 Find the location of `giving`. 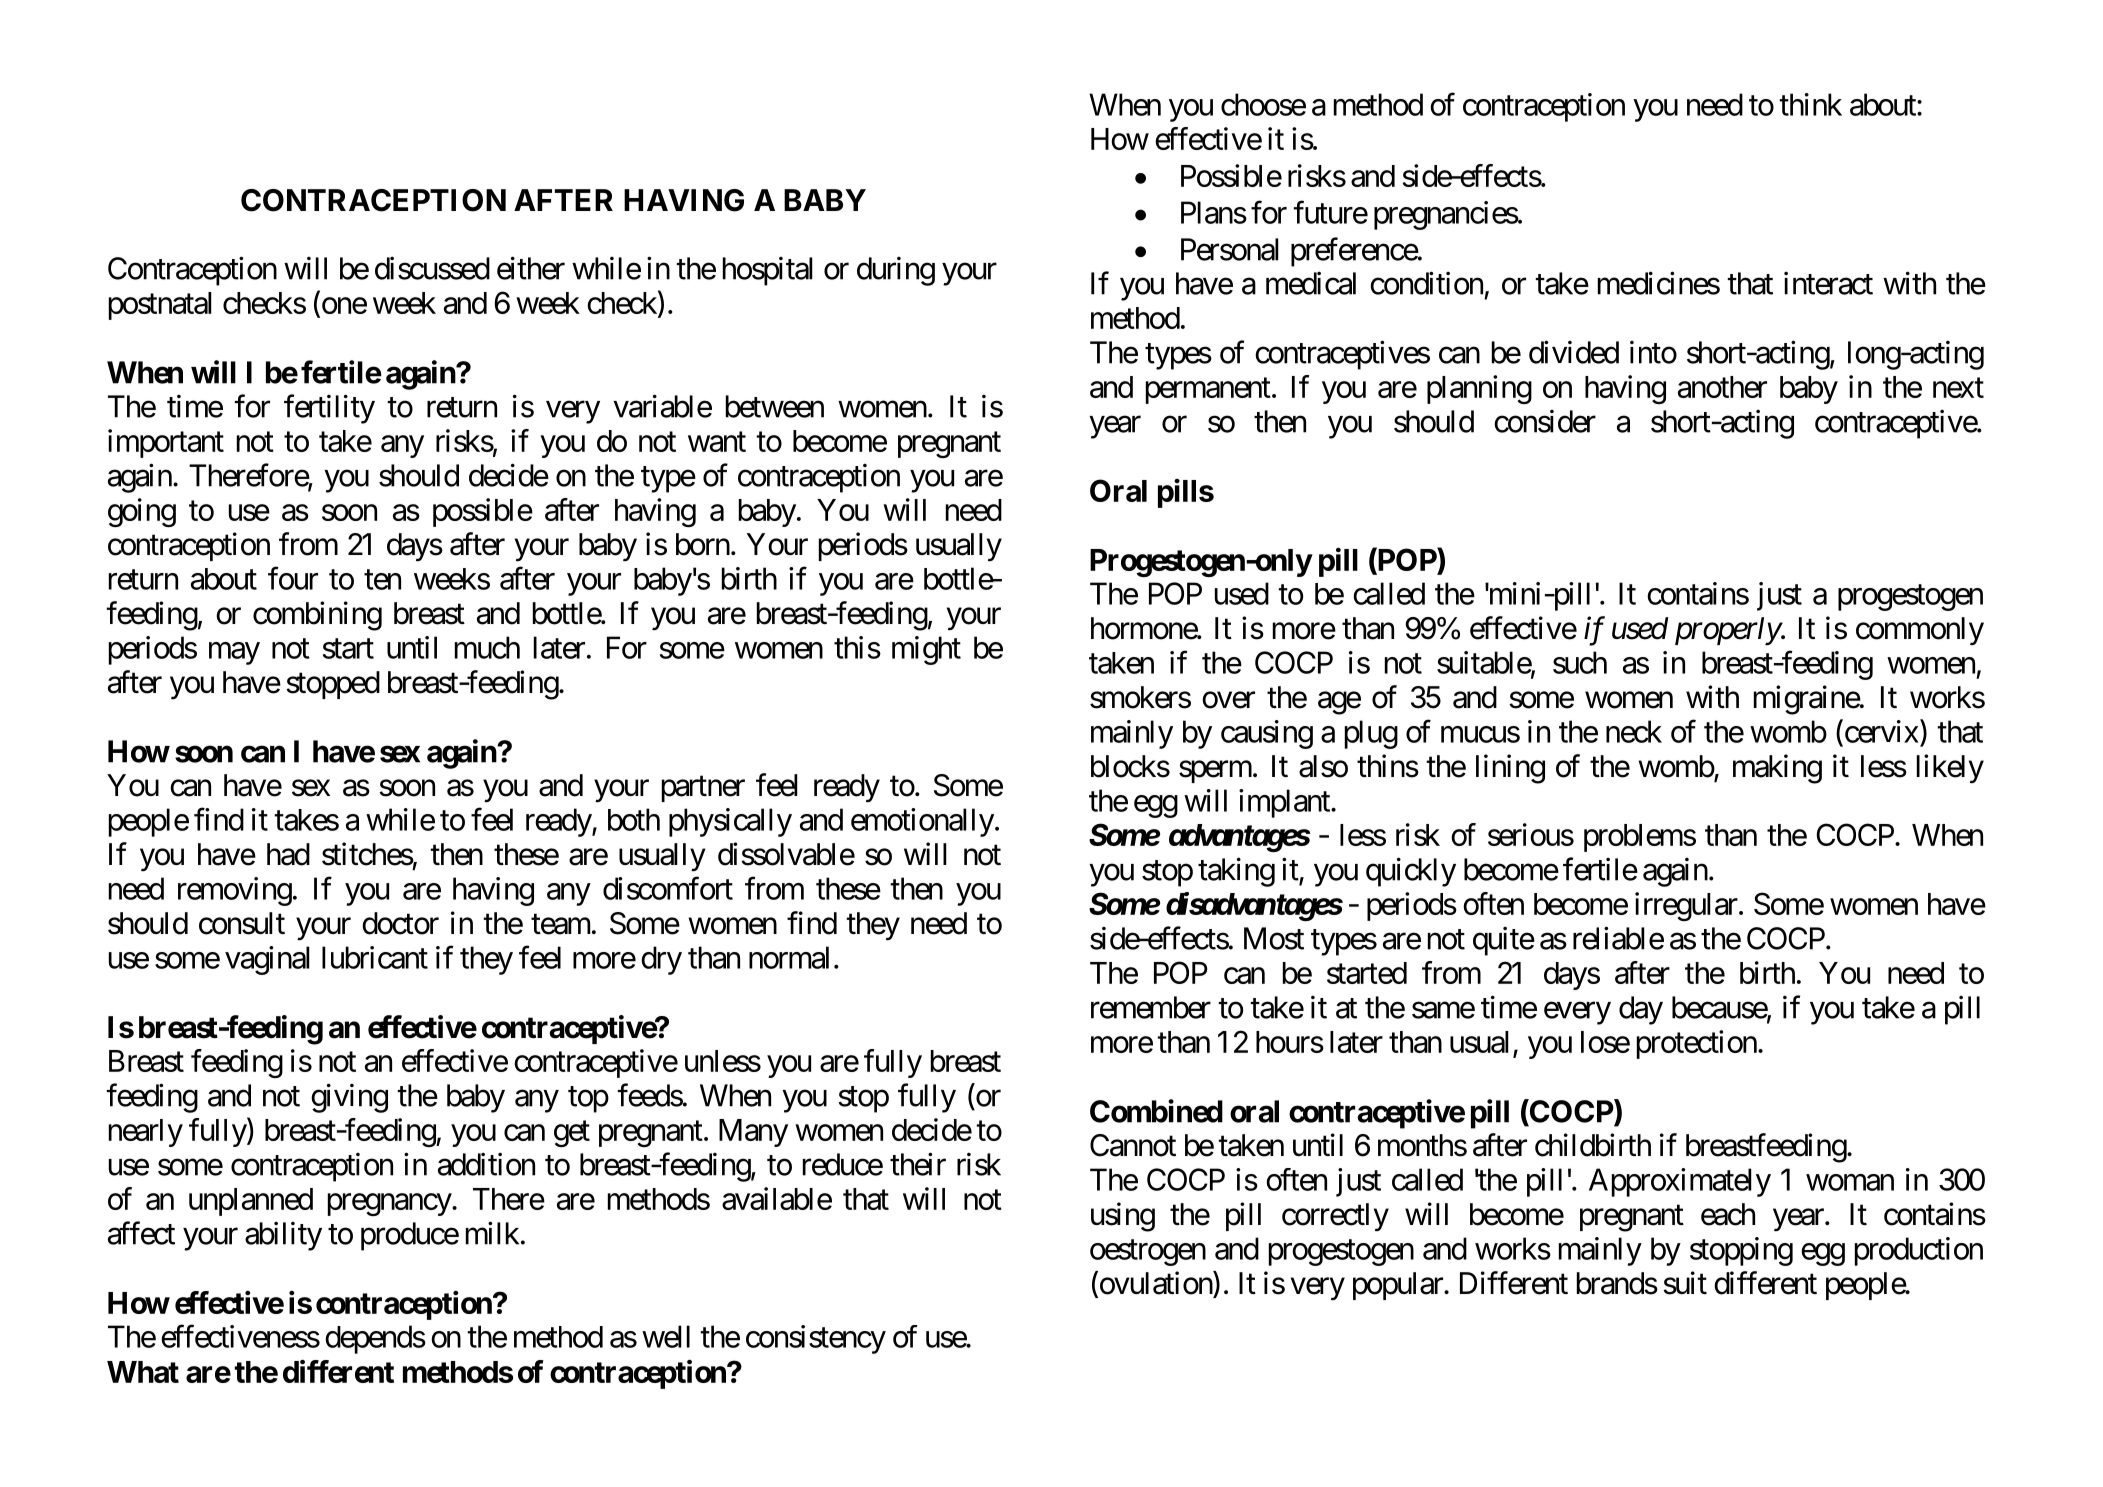

giving is located at coordinates (349, 1098).
